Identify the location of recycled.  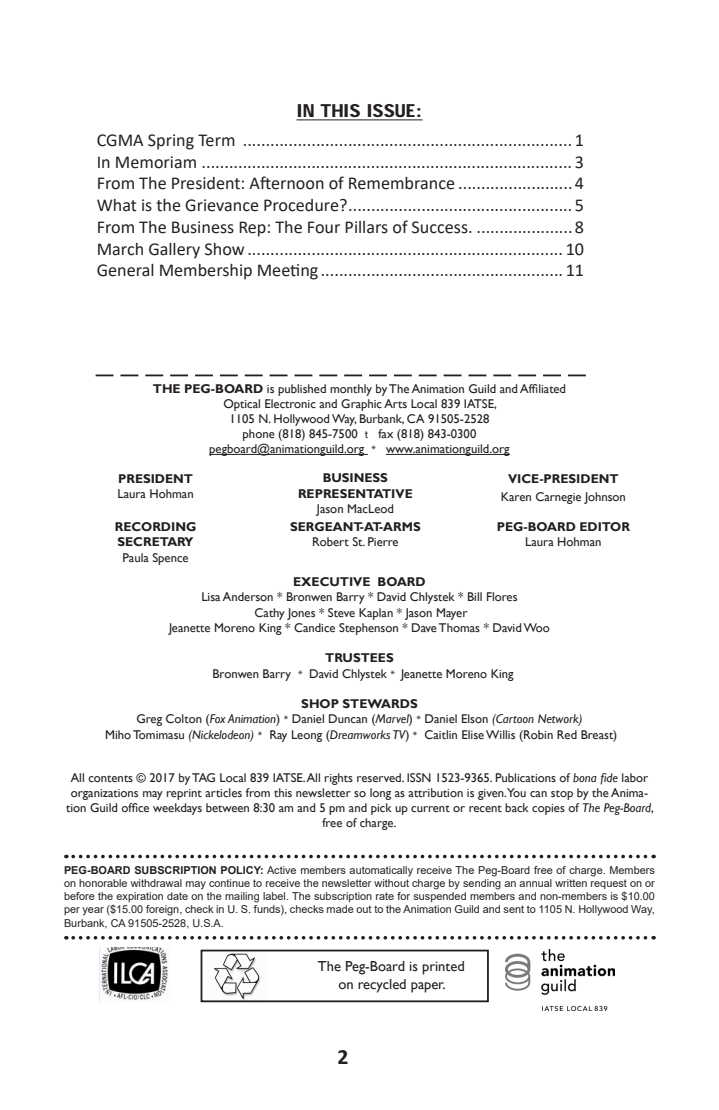
(382, 986).
